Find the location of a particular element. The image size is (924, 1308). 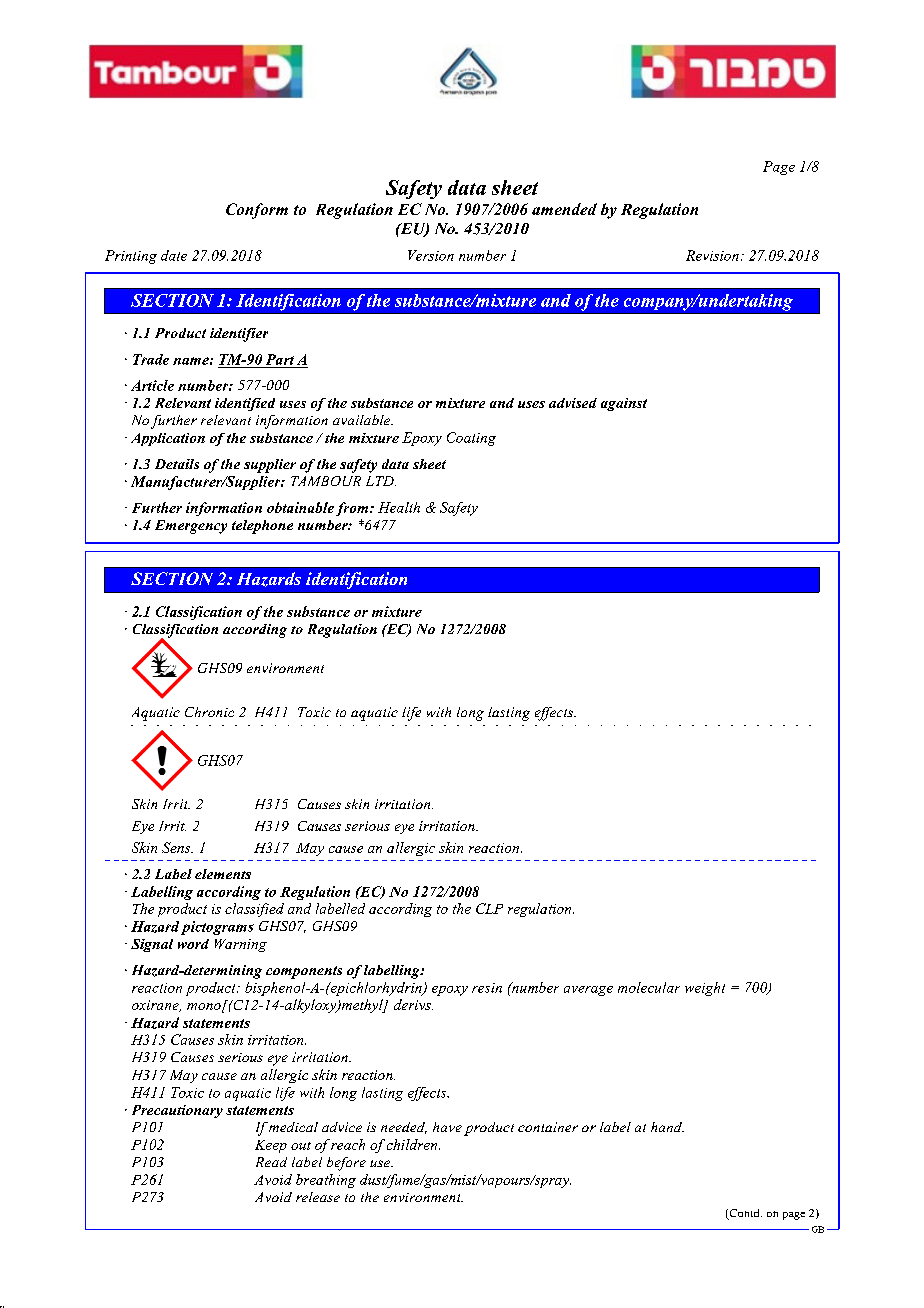

date is located at coordinates (174, 255).
